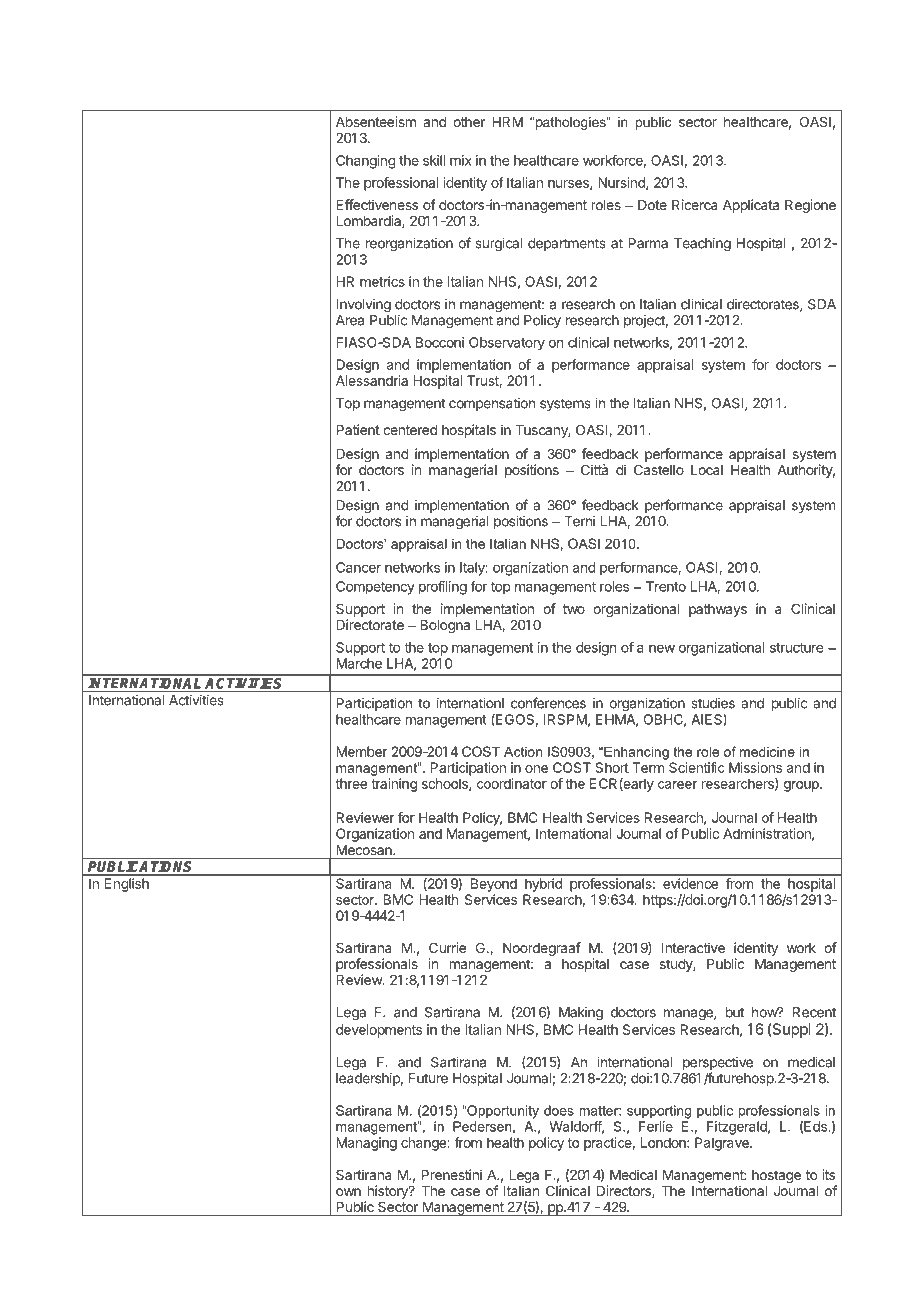 The height and width of the image is (1308, 924). I want to click on structure, so click(796, 648).
